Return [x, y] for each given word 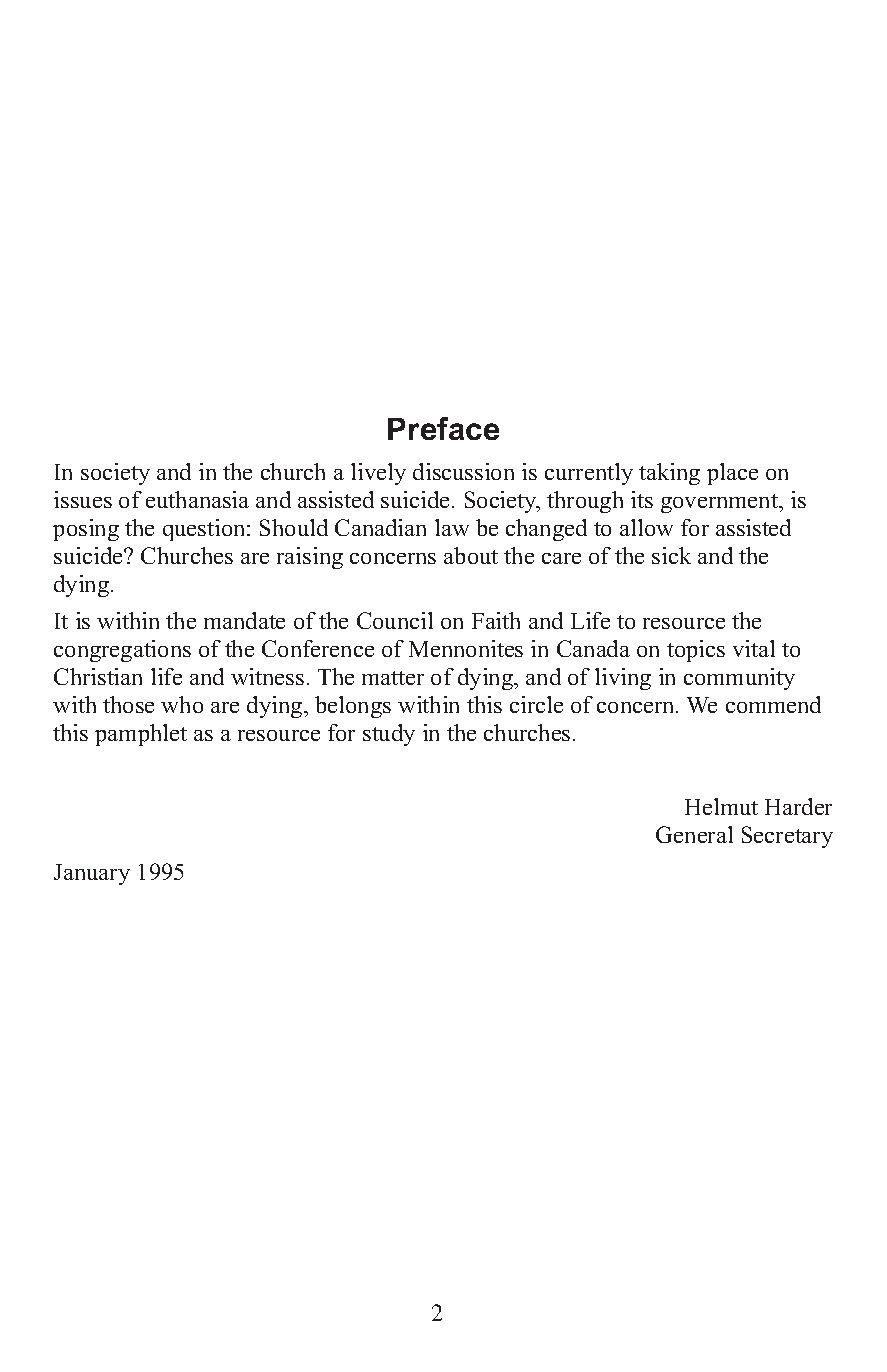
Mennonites [466, 648]
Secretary [787, 837]
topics [696, 651]
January [92, 874]
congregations [122, 651]
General [694, 834]
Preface [443, 428]
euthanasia [197, 499]
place [732, 474]
